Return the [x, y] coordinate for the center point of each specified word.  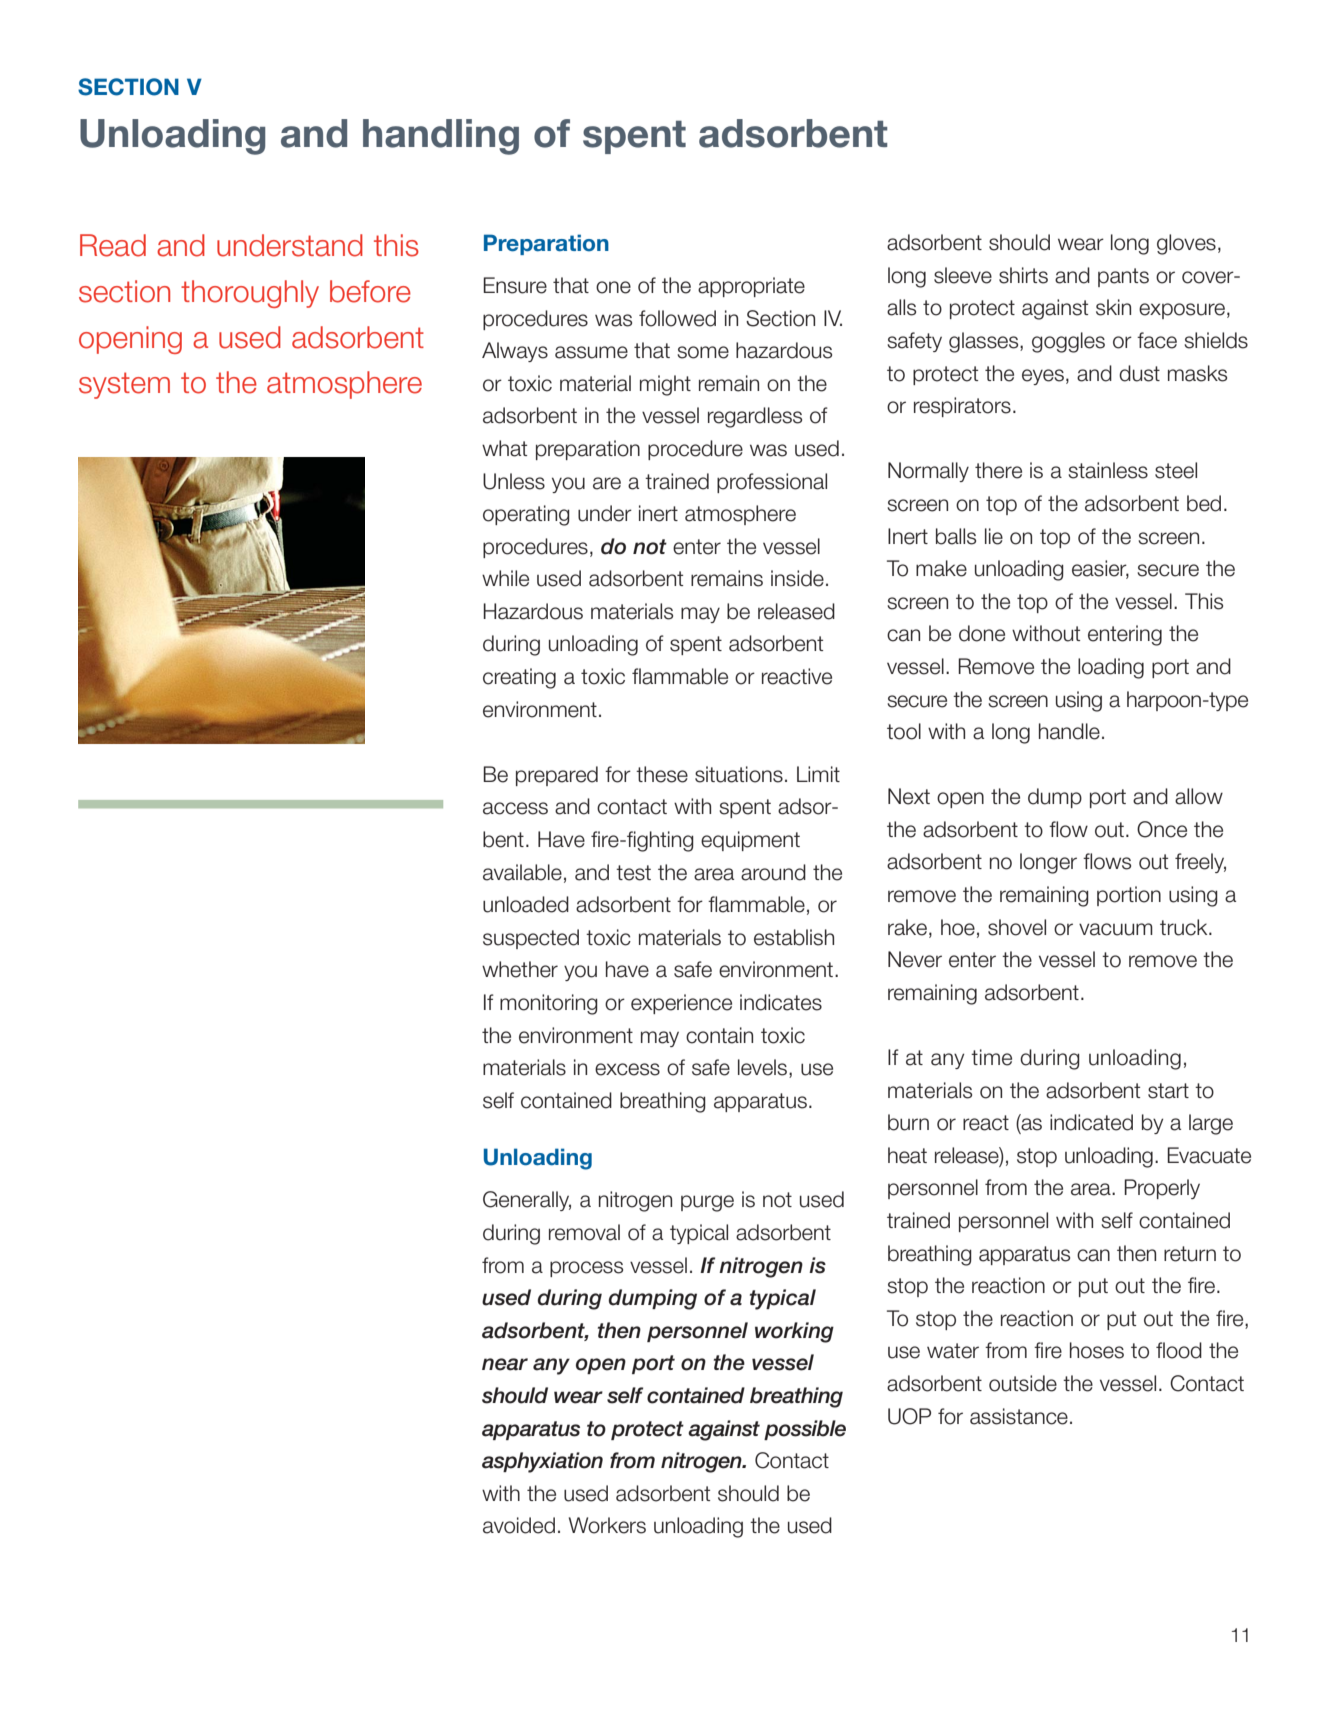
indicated [1091, 1122]
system [124, 385]
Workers [607, 1525]
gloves [1186, 244]
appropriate [751, 287]
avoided [519, 1525]
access [515, 808]
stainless [1108, 470]
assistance [1019, 1416]
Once [1162, 829]
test [633, 873]
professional [772, 483]
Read [113, 245]
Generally [527, 1201]
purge [707, 1203]
